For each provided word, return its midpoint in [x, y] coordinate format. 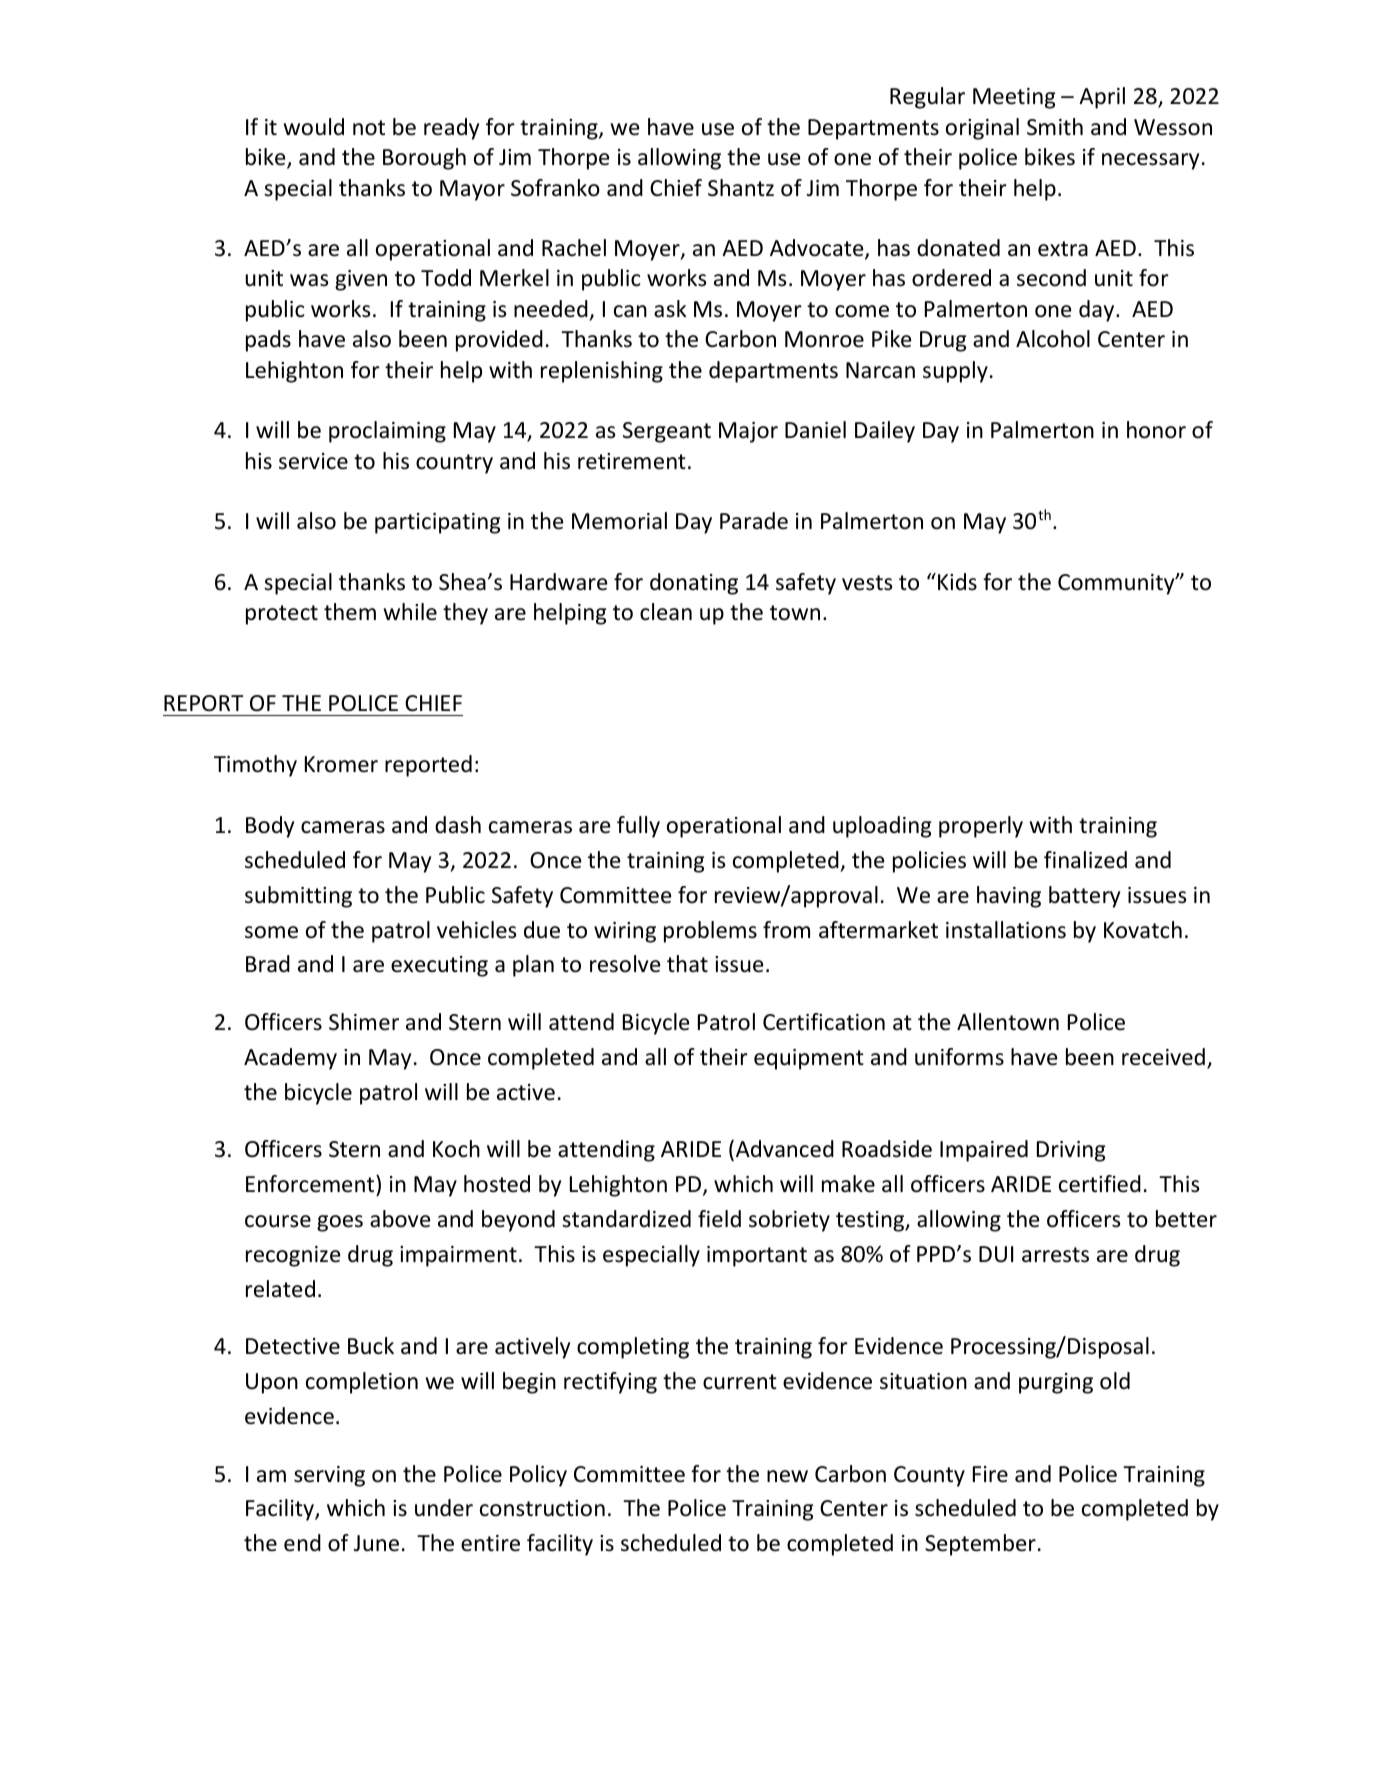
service [313, 461]
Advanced [785, 1149]
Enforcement [311, 1184]
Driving [1071, 1151]
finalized [1085, 860]
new [787, 1476]
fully [638, 827]
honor [1156, 430]
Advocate [818, 249]
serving [329, 1476]
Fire [990, 1474]
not [369, 128]
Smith [1055, 127]
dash [458, 825]
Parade [754, 521]
